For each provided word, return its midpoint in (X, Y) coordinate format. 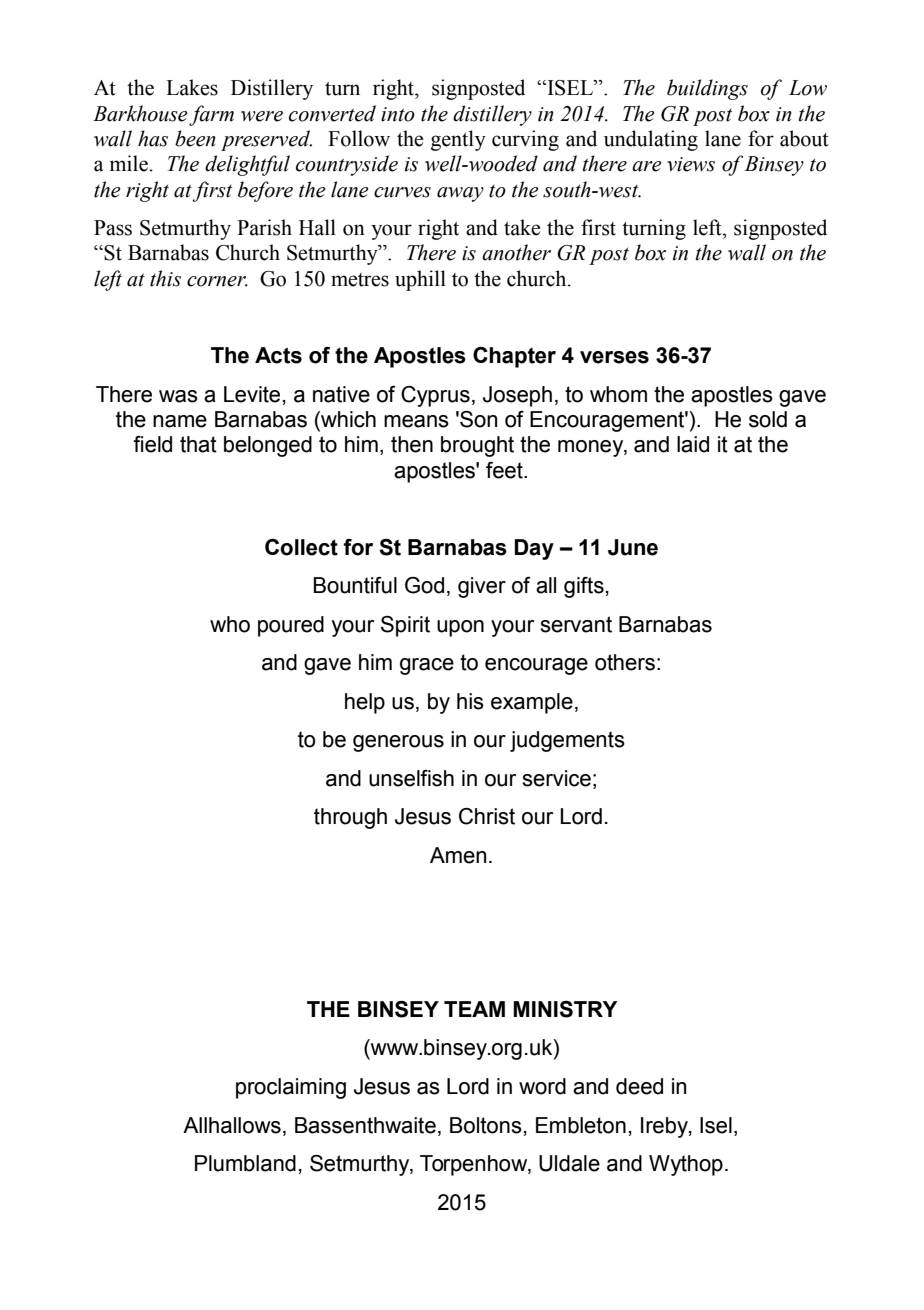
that (198, 444)
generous (398, 743)
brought (477, 446)
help (365, 703)
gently (458, 140)
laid (693, 444)
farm (211, 115)
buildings (707, 89)
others (625, 662)
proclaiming (291, 1088)
